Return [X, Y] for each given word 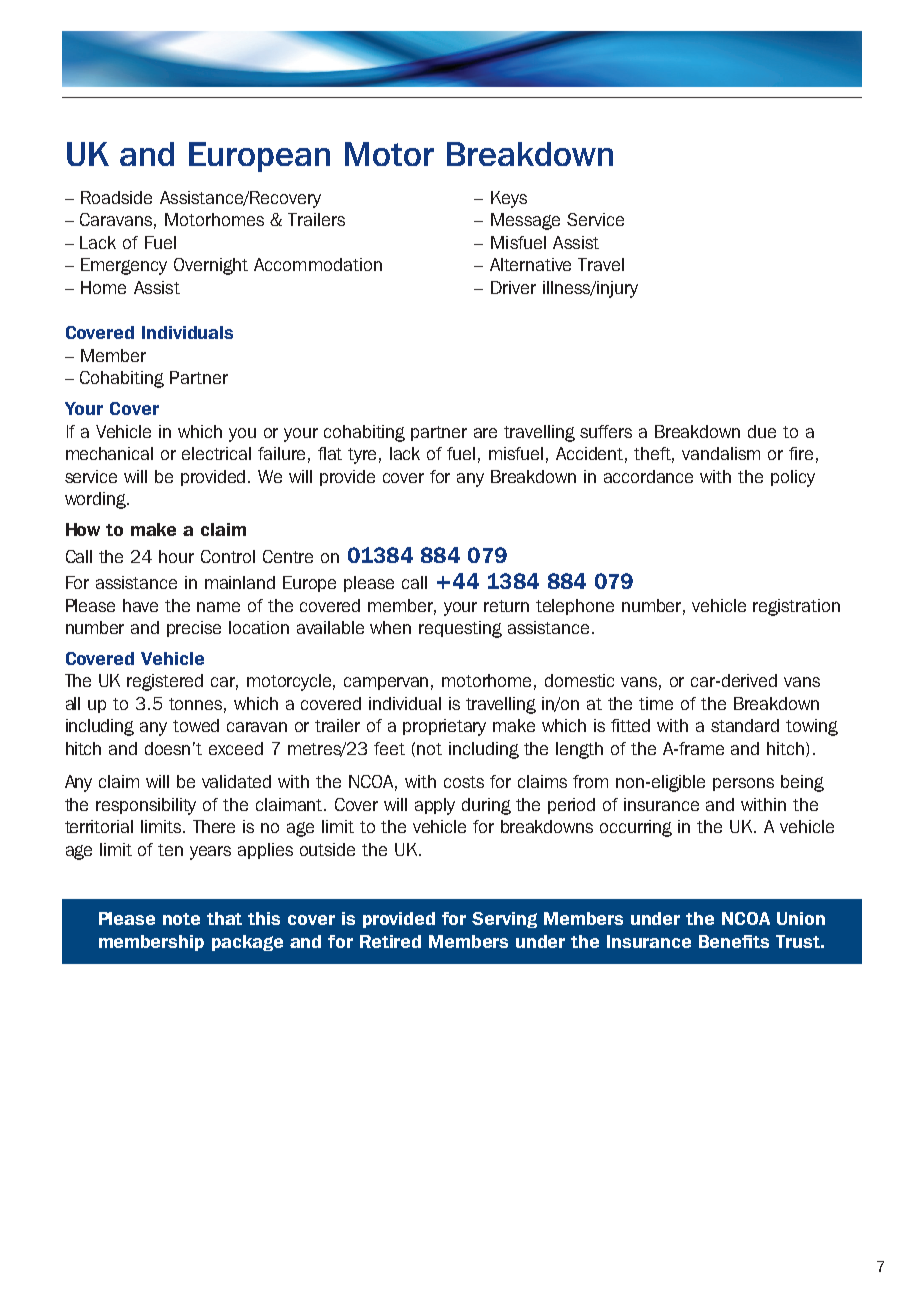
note [181, 919]
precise [194, 629]
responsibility [146, 806]
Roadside [116, 197]
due [762, 431]
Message [525, 221]
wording [96, 500]
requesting [460, 629]
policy [793, 478]
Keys [509, 199]
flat [330, 453]
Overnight [211, 266]
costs [464, 782]
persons [743, 784]
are [485, 433]
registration [796, 607]
